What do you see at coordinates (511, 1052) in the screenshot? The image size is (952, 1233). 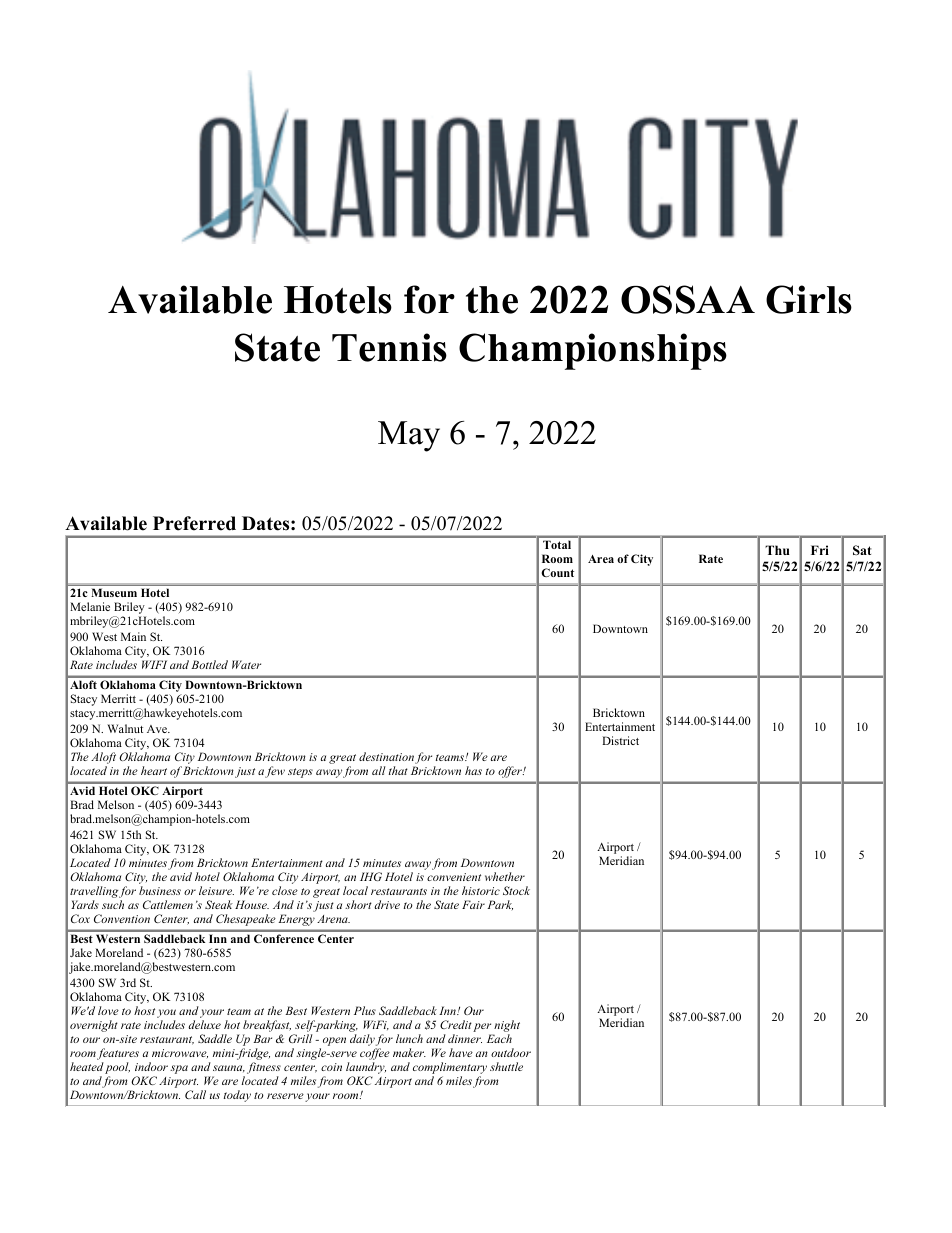 I see `outdoor` at bounding box center [511, 1052].
